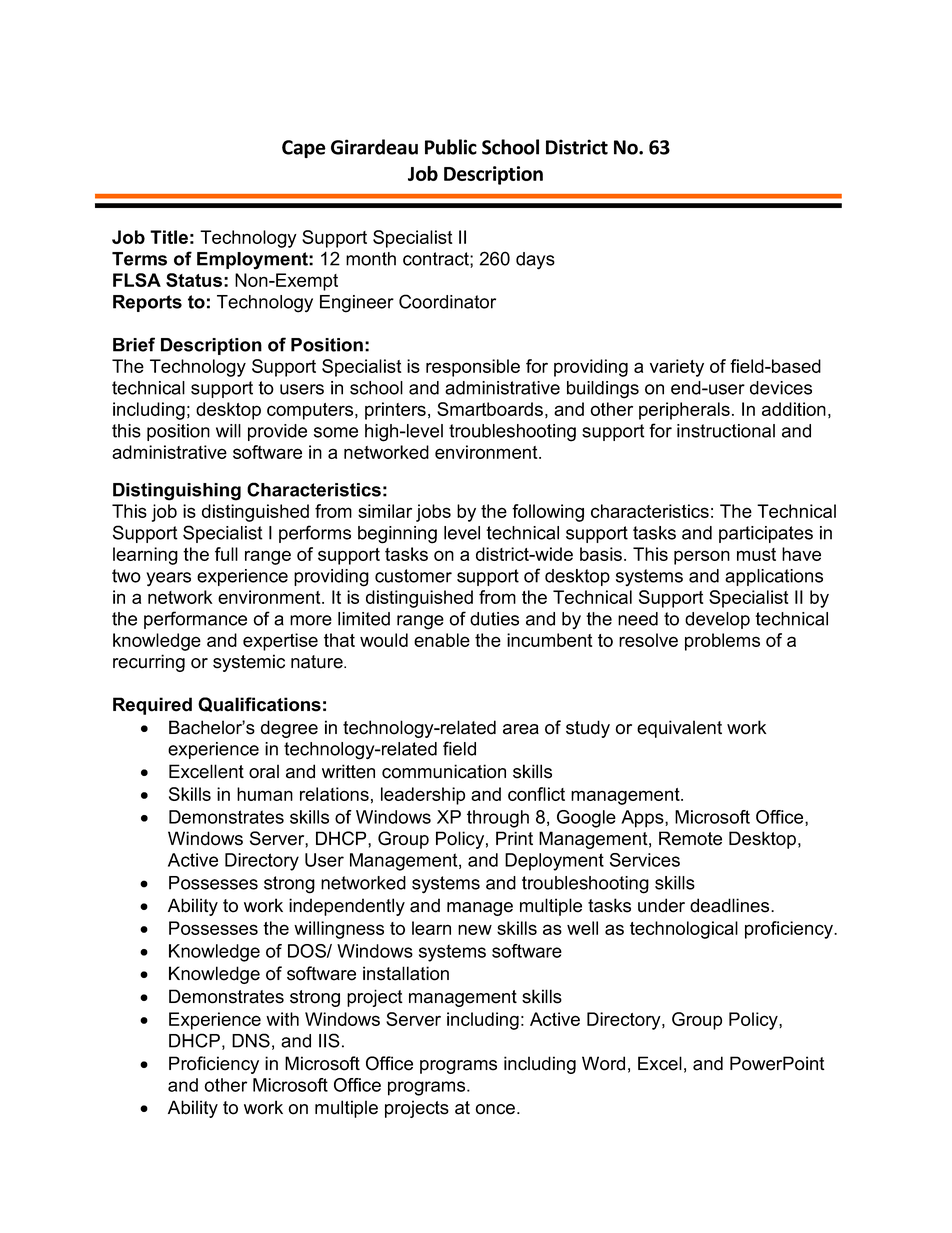  I want to click on once, so click(495, 1109).
